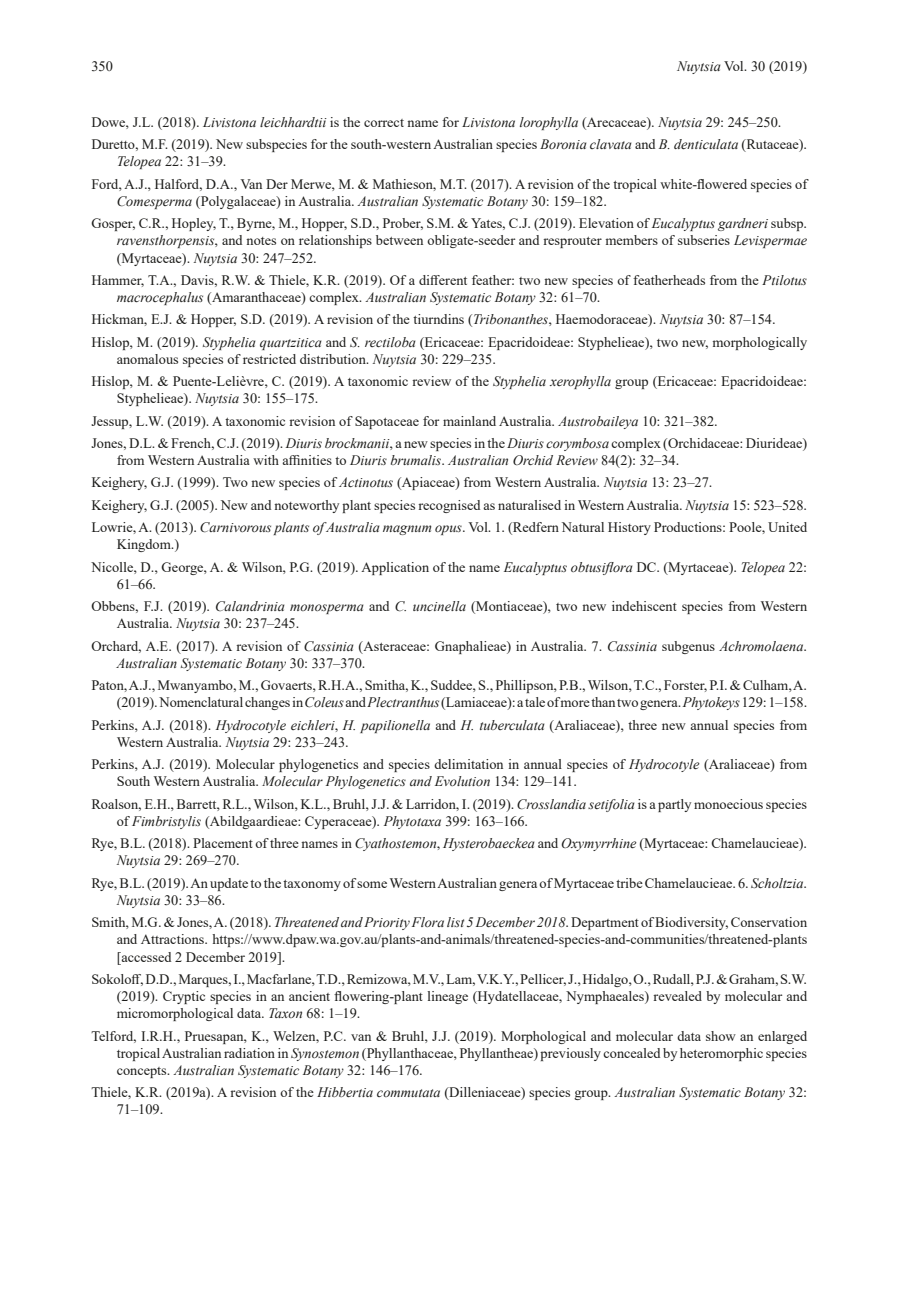 Image resolution: width=924 pixels, height=1301 pixels. What do you see at coordinates (462, 781) in the image?
I see `Evolution` at bounding box center [462, 781].
